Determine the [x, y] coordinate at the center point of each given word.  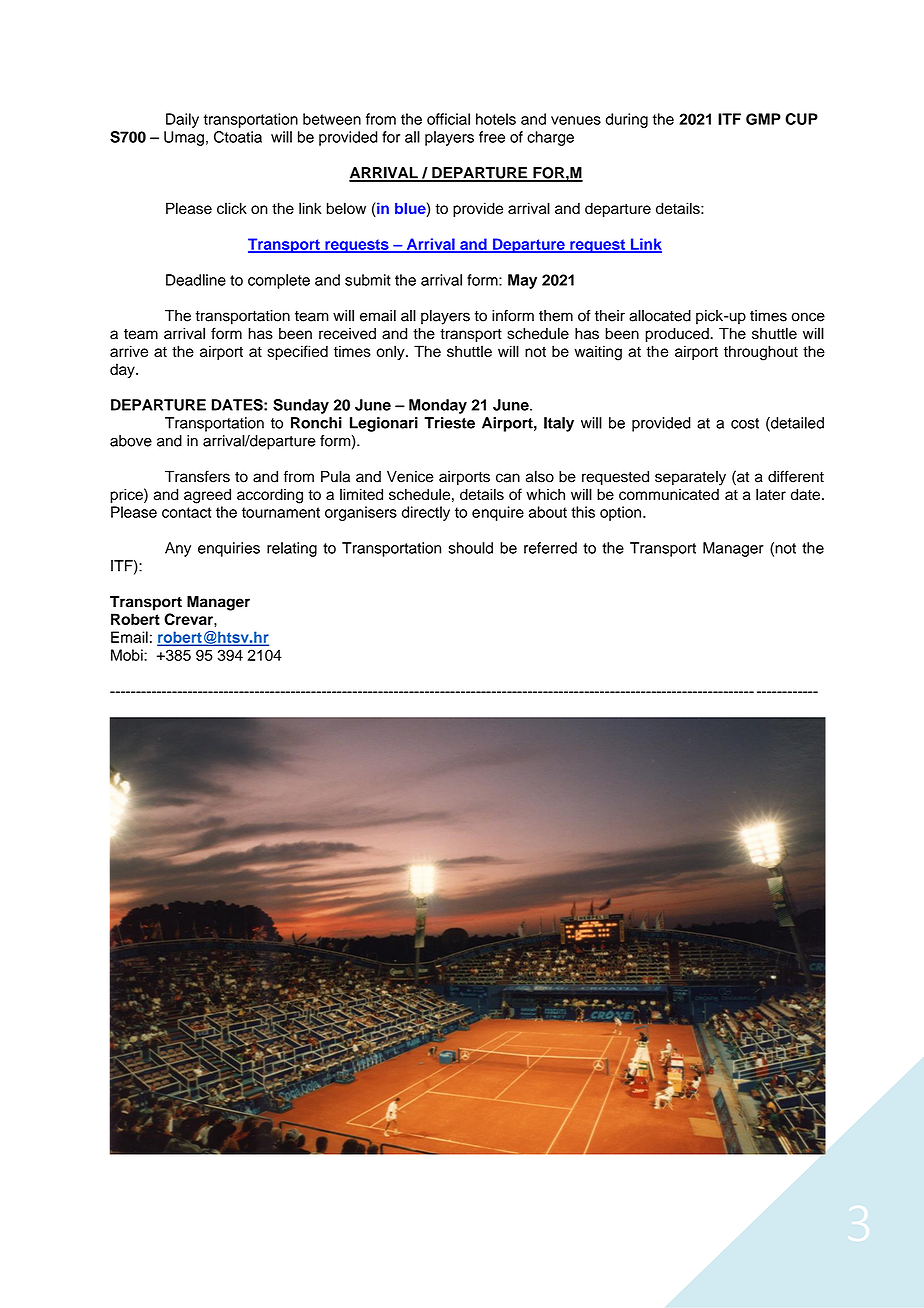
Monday [438, 406]
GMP [763, 119]
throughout [761, 353]
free [492, 137]
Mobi [128, 655]
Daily [182, 120]
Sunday [301, 406]
